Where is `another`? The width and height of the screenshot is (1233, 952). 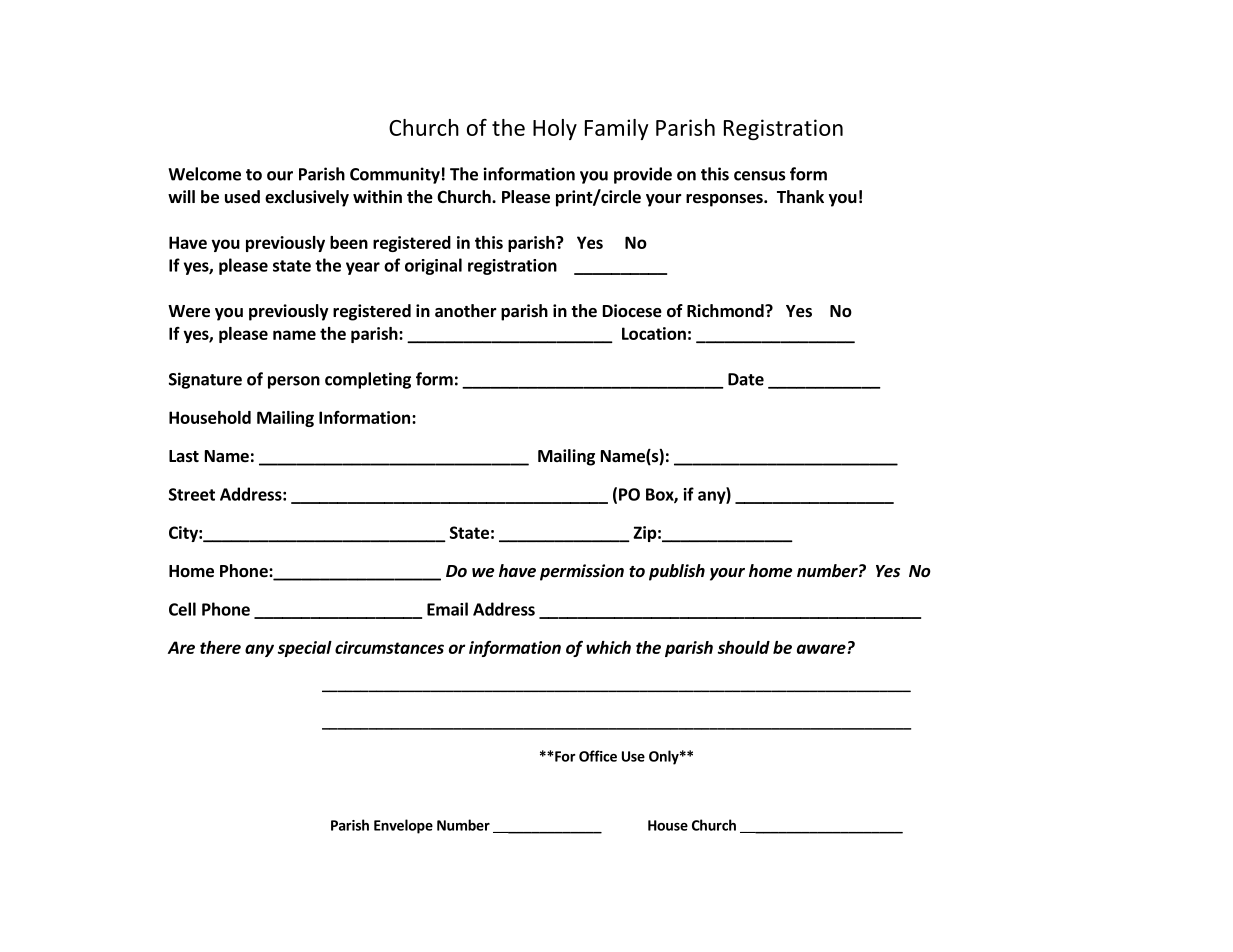
another is located at coordinates (466, 311).
